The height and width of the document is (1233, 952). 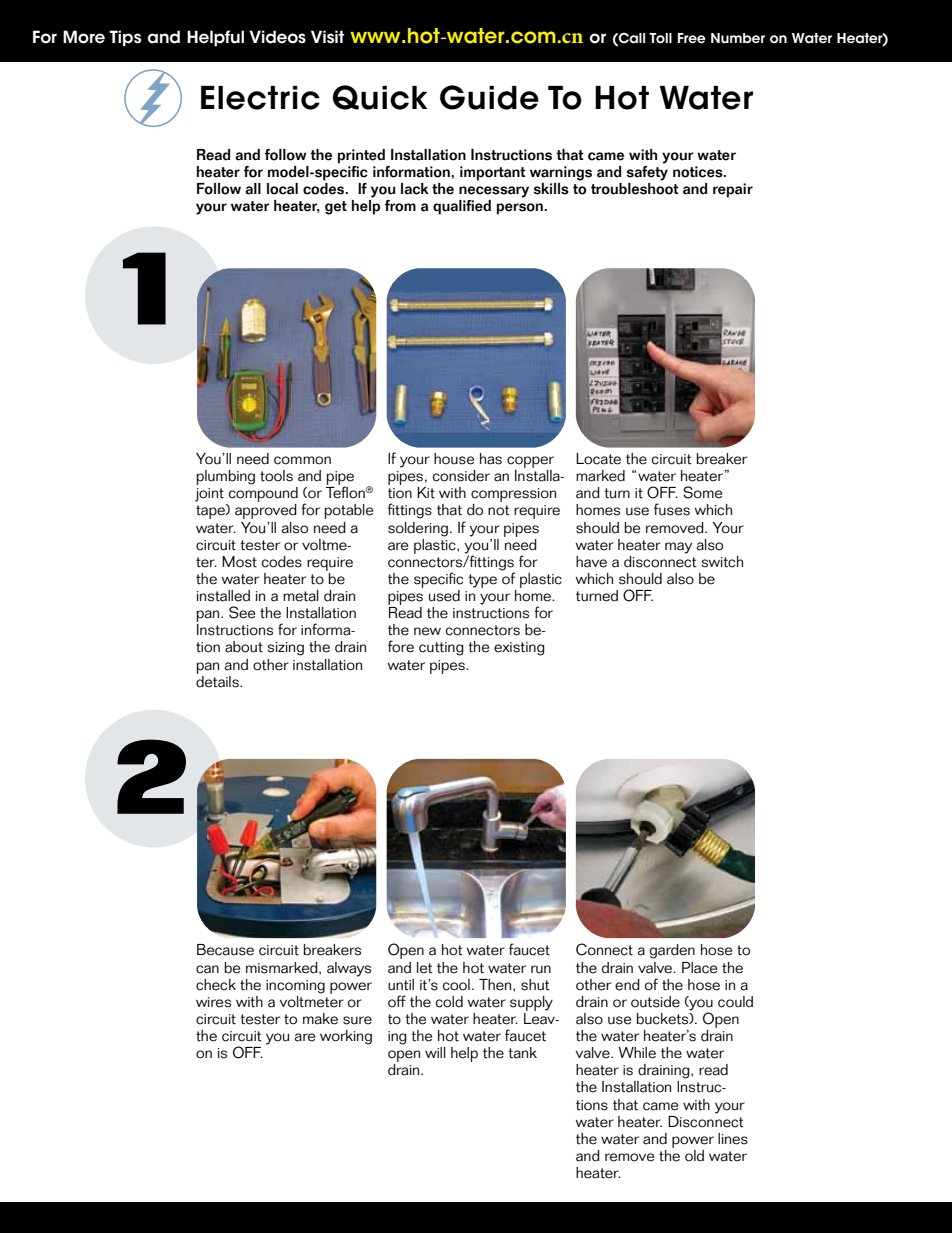 I want to click on Toll, so click(x=660, y=38).
